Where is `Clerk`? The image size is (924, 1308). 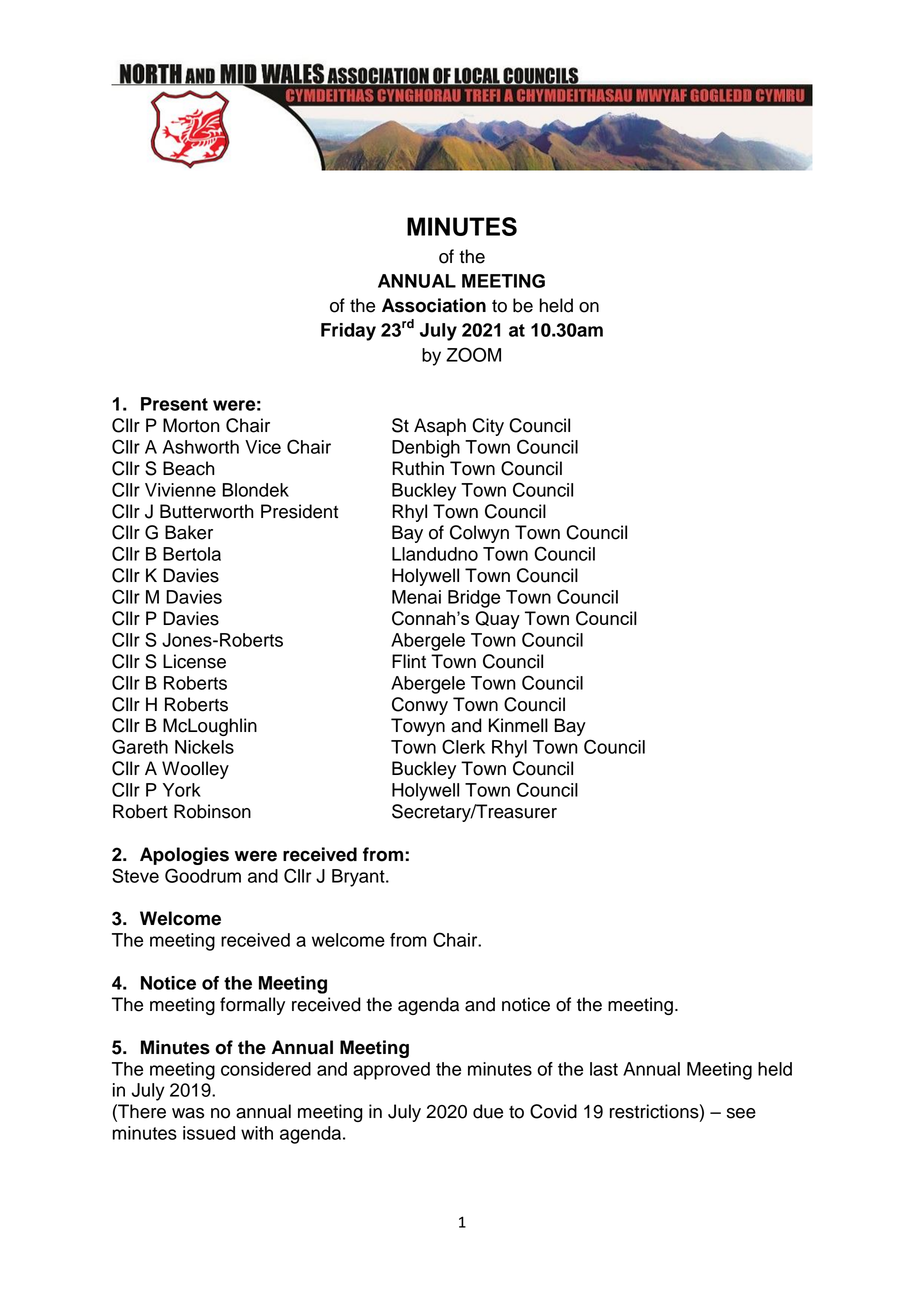
Clerk is located at coordinates (463, 746).
